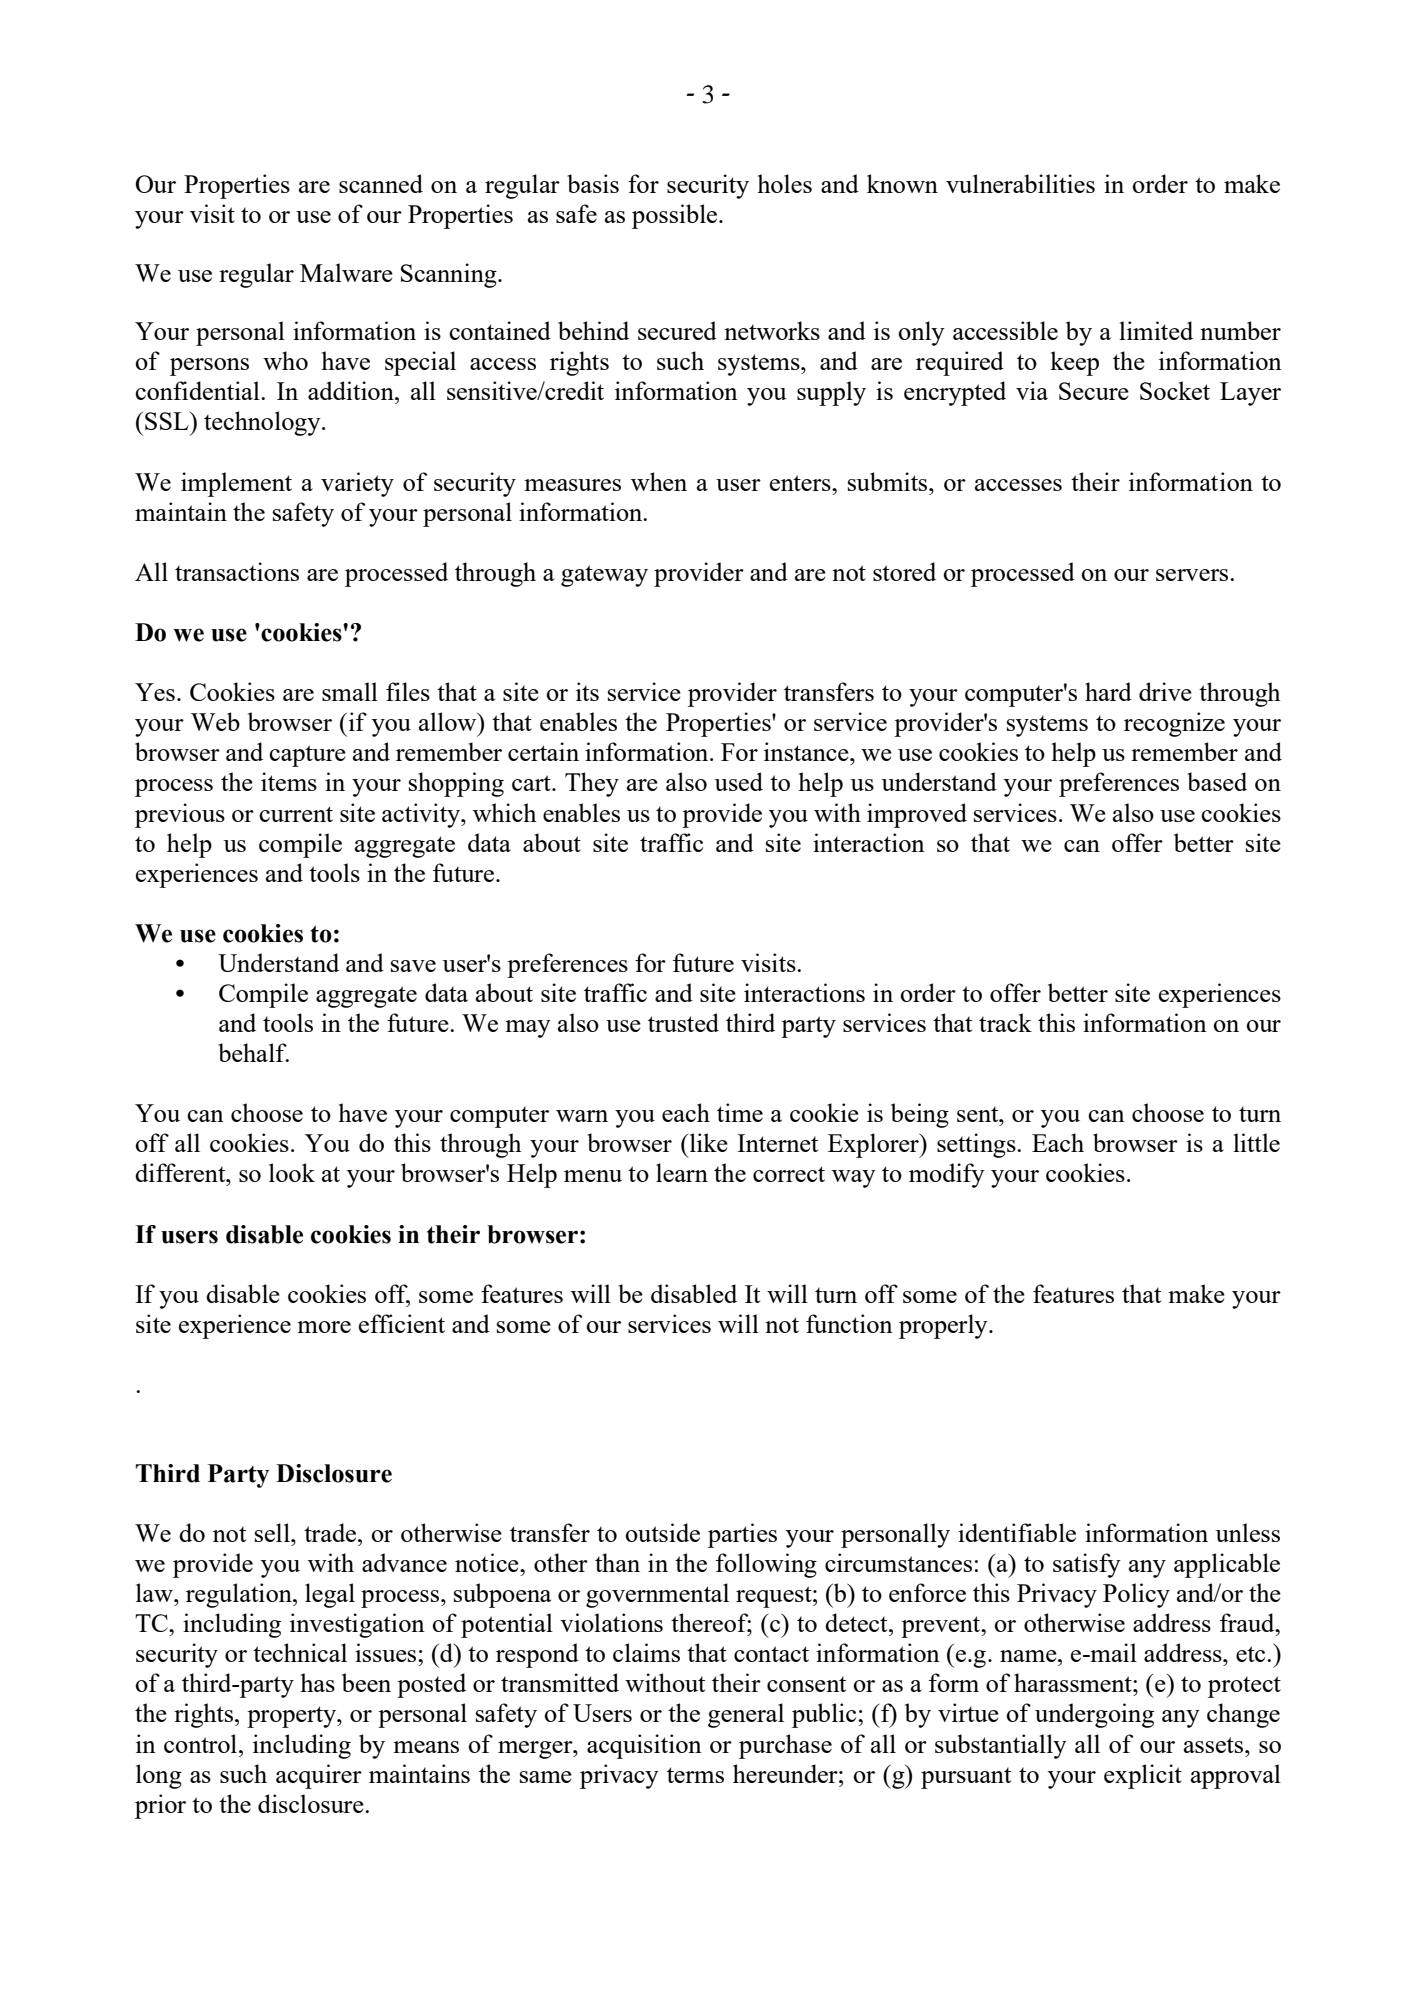  What do you see at coordinates (944, 1326) in the screenshot?
I see `properly` at bounding box center [944, 1326].
